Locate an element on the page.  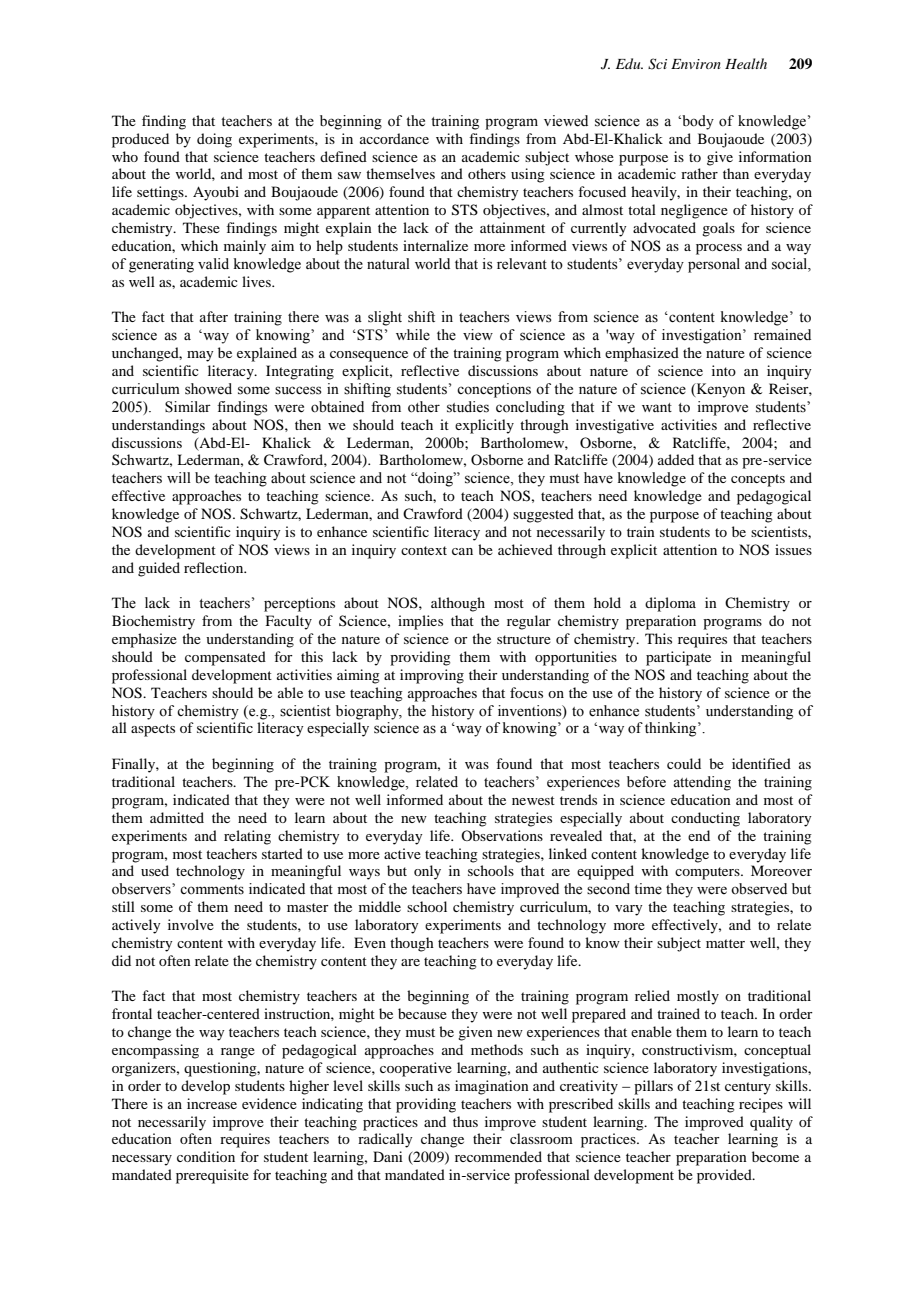
thus is located at coordinates (465, 1121).
